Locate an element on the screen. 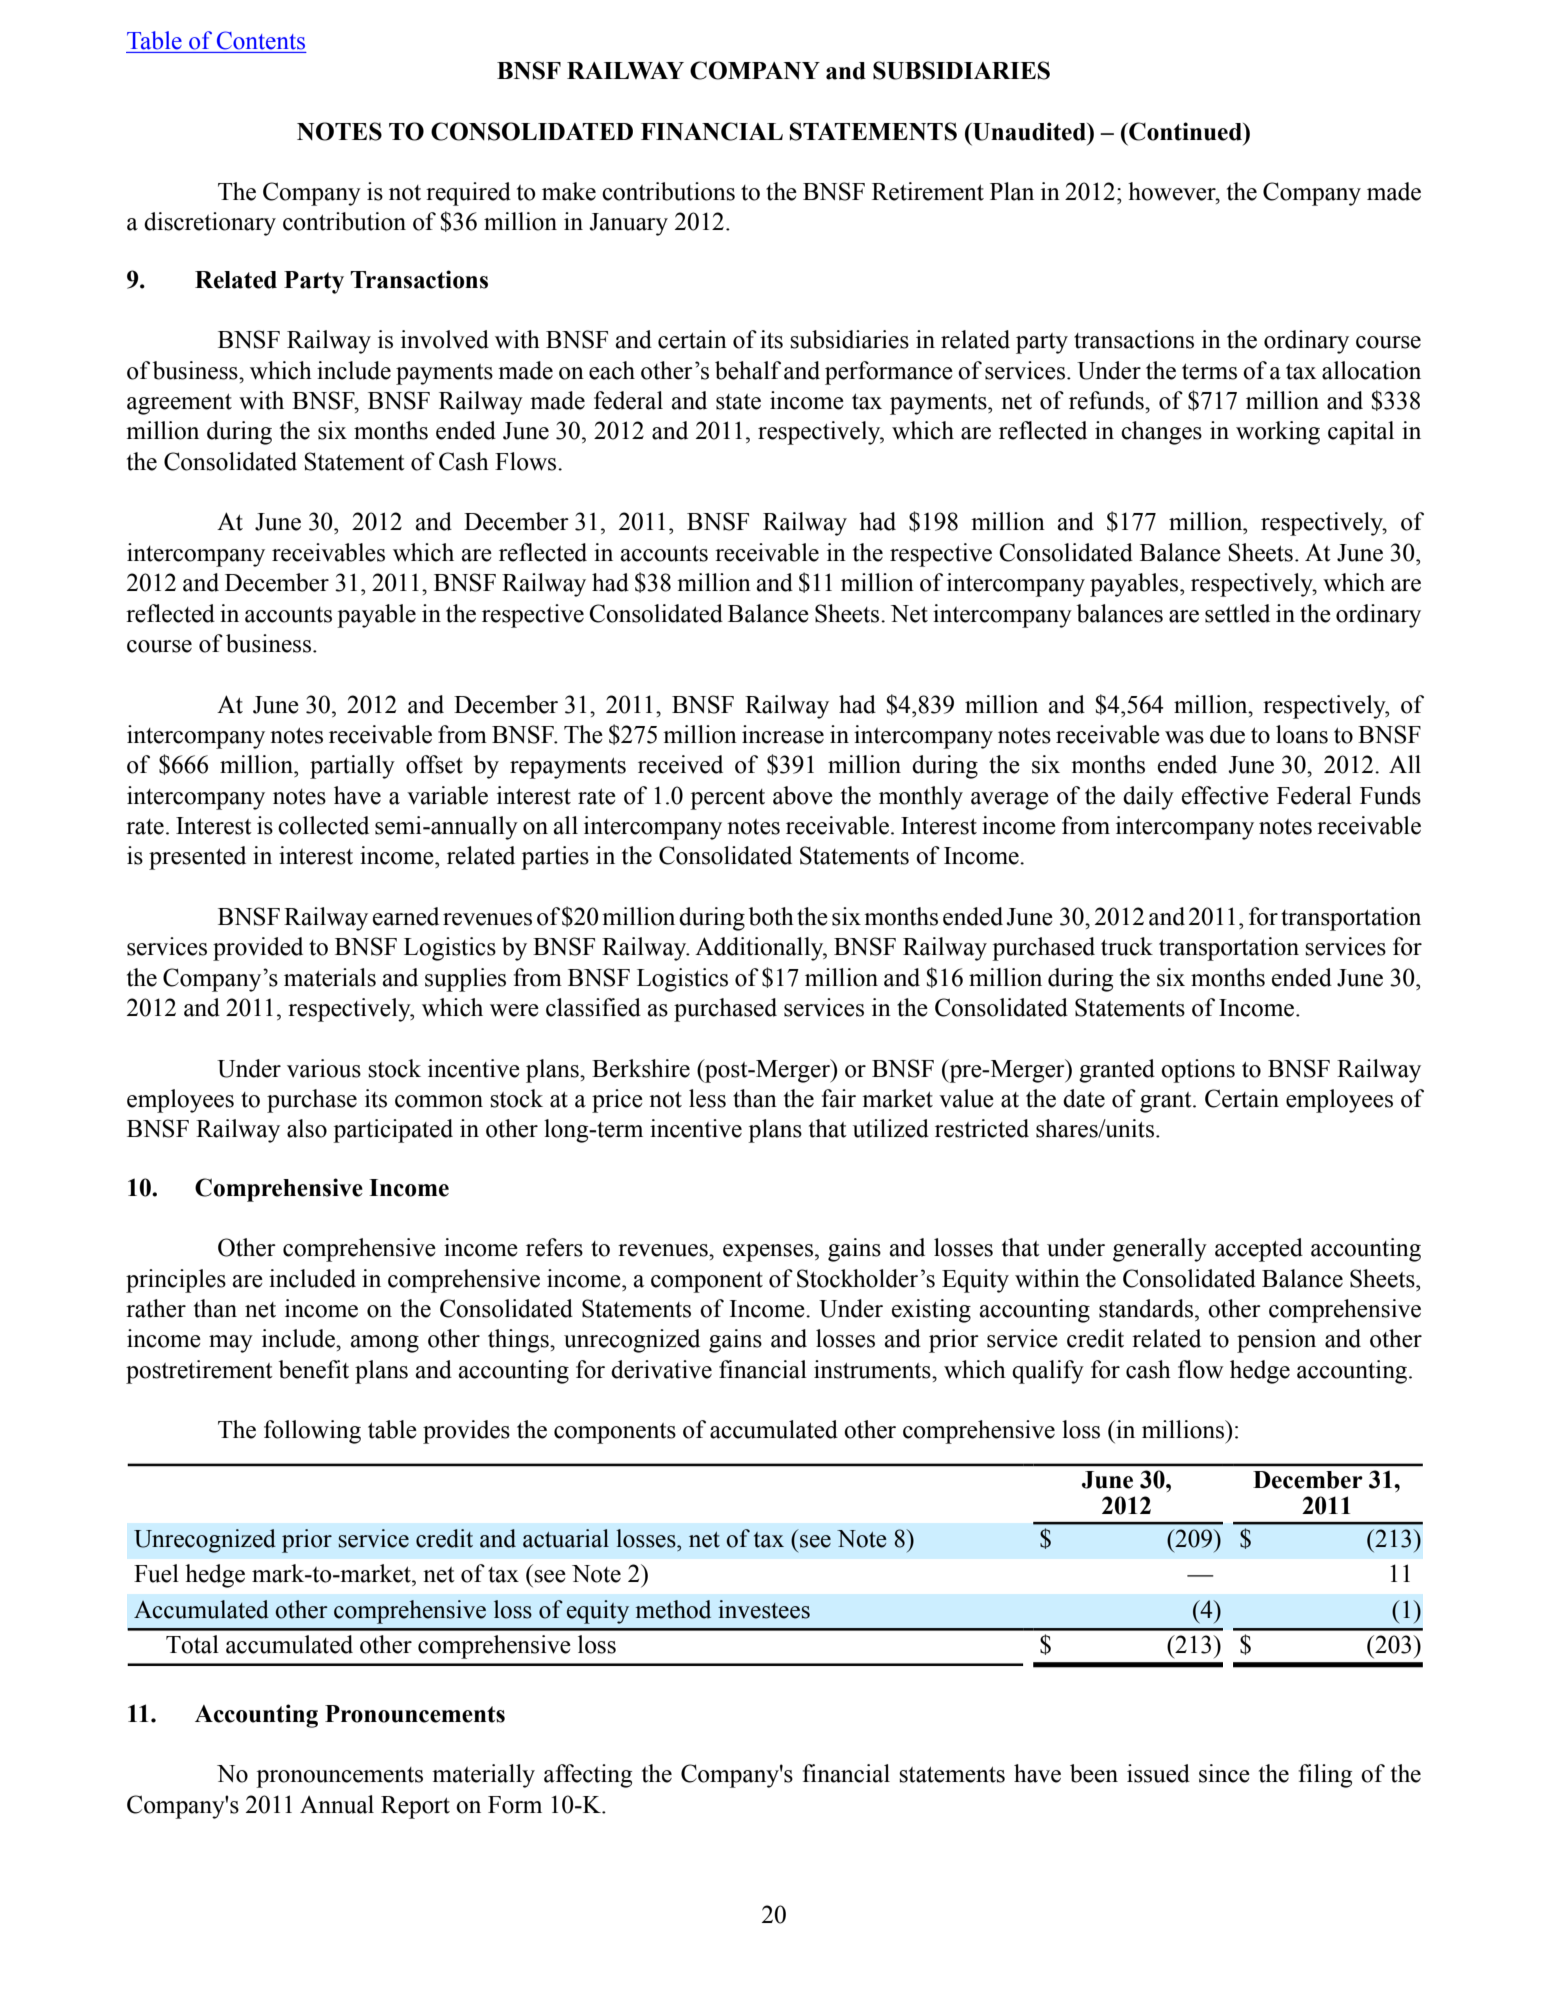 The image size is (1548, 2003). since is located at coordinates (1224, 1773).
